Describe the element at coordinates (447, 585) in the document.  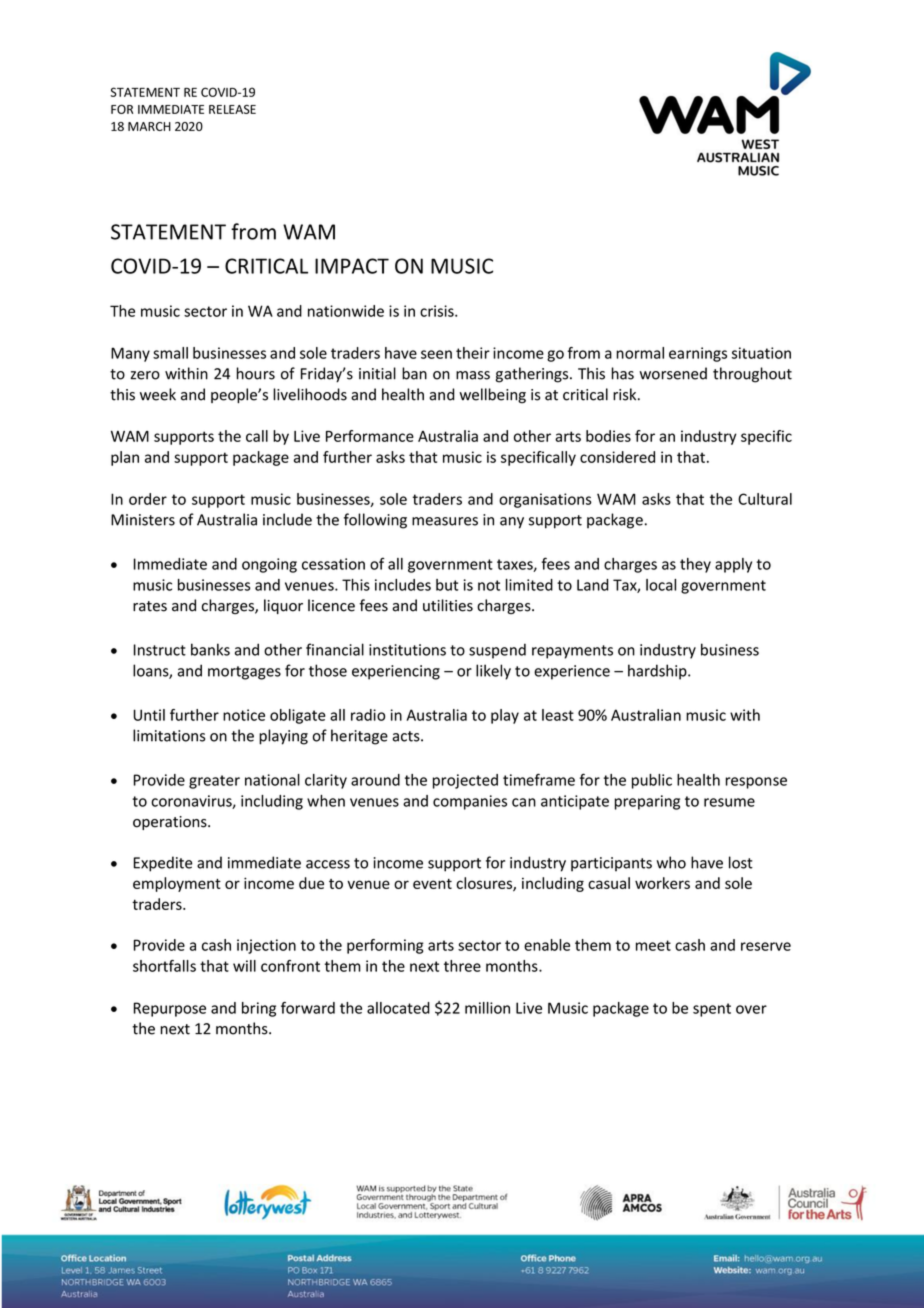
I see `but` at that location.
